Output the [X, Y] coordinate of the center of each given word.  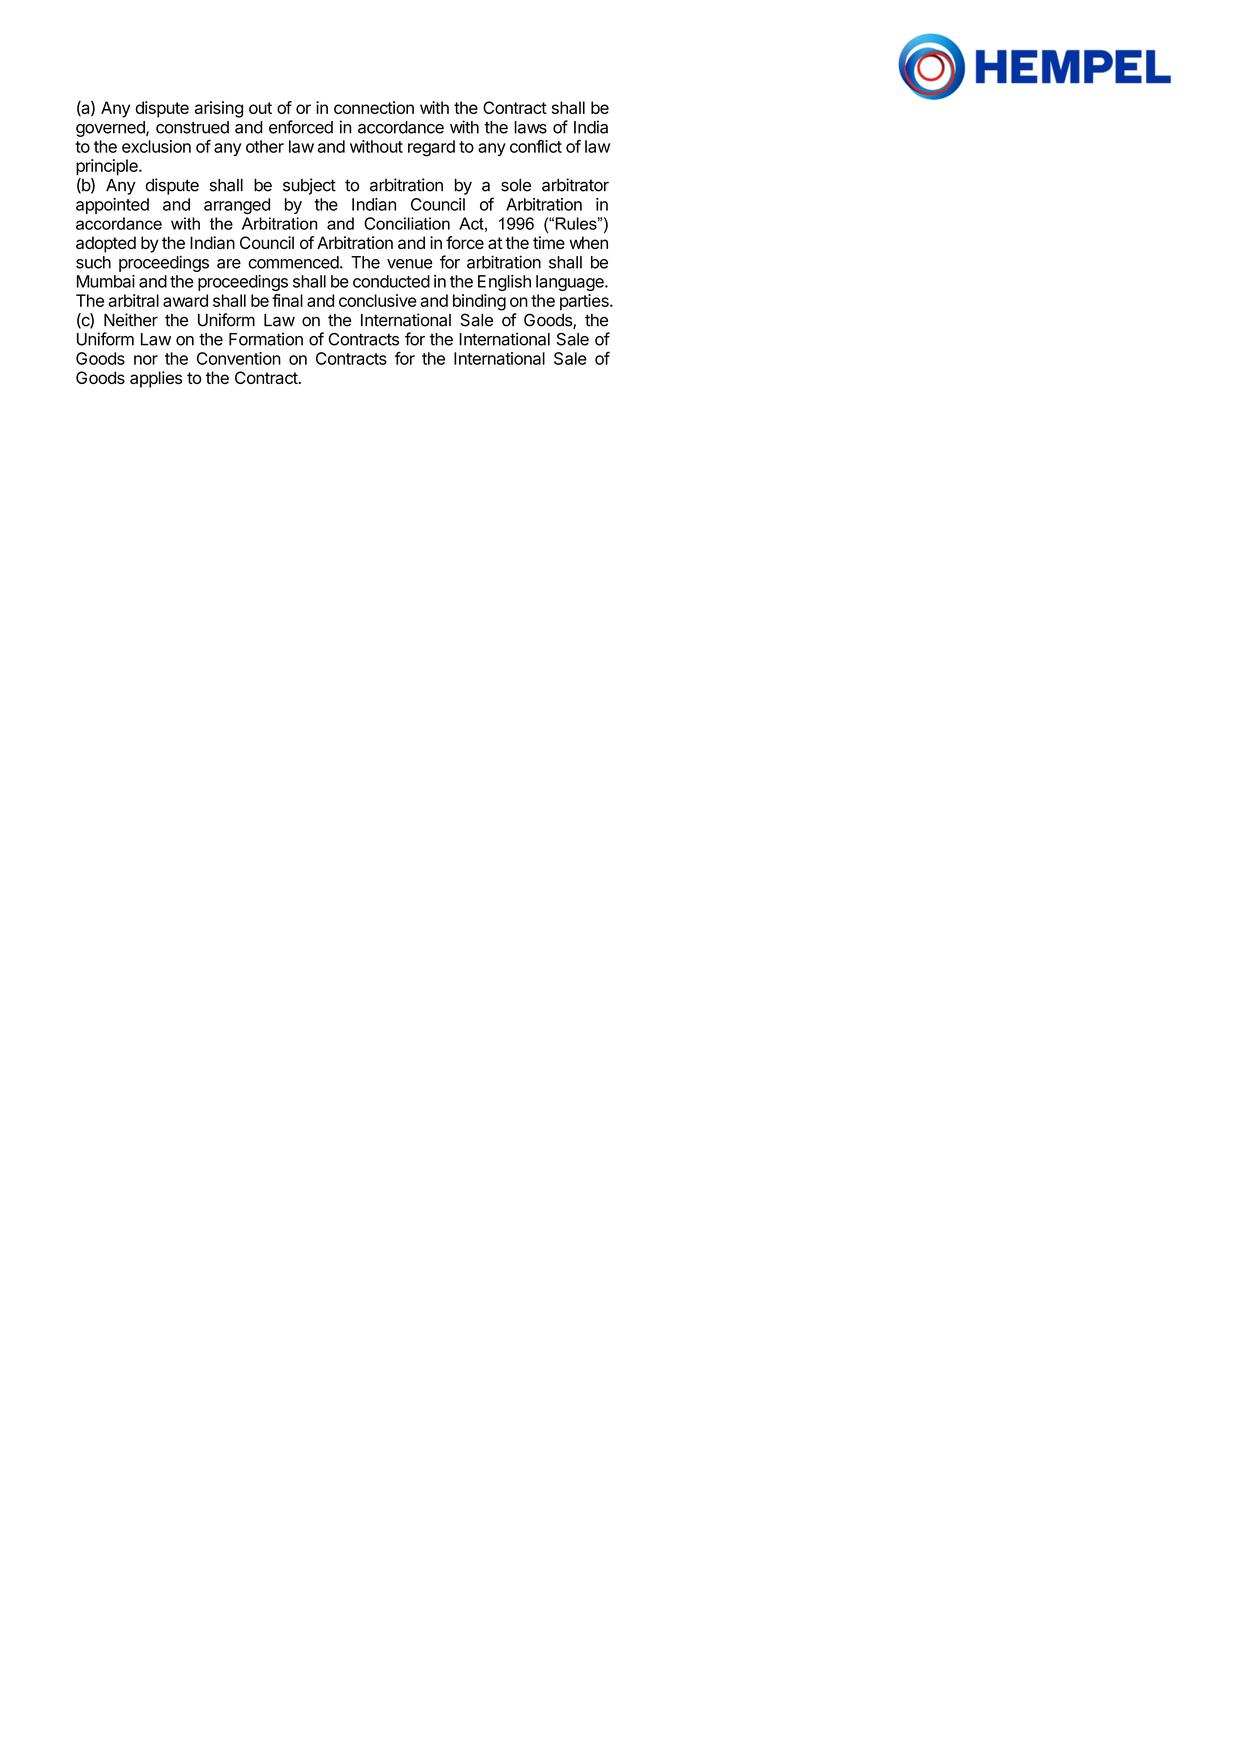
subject [309, 186]
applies [156, 379]
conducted [391, 281]
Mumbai [106, 281]
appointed [112, 206]
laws [530, 127]
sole [516, 185]
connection [374, 107]
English [504, 283]
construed [192, 127]
